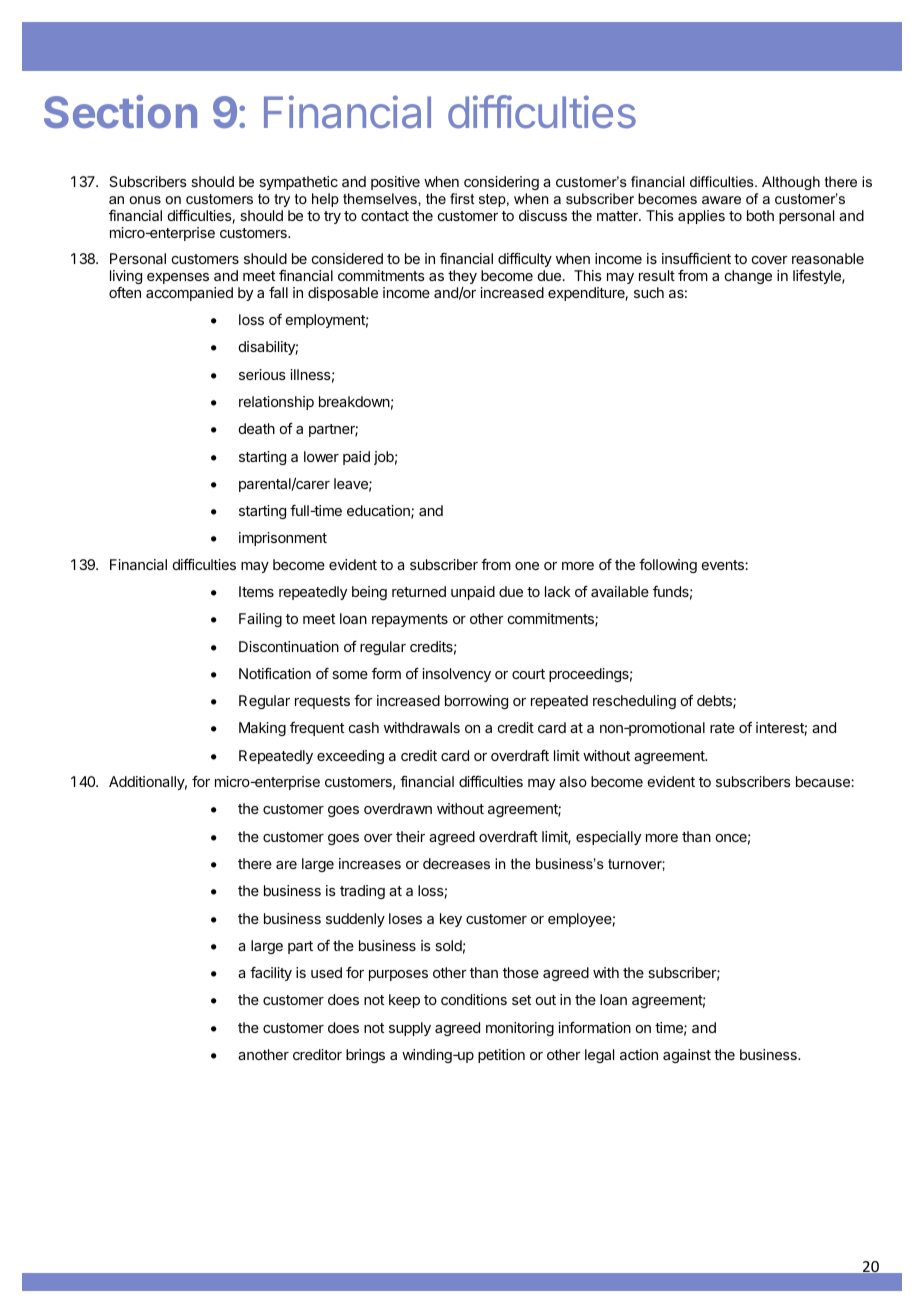  I want to click on events, so click(724, 565).
